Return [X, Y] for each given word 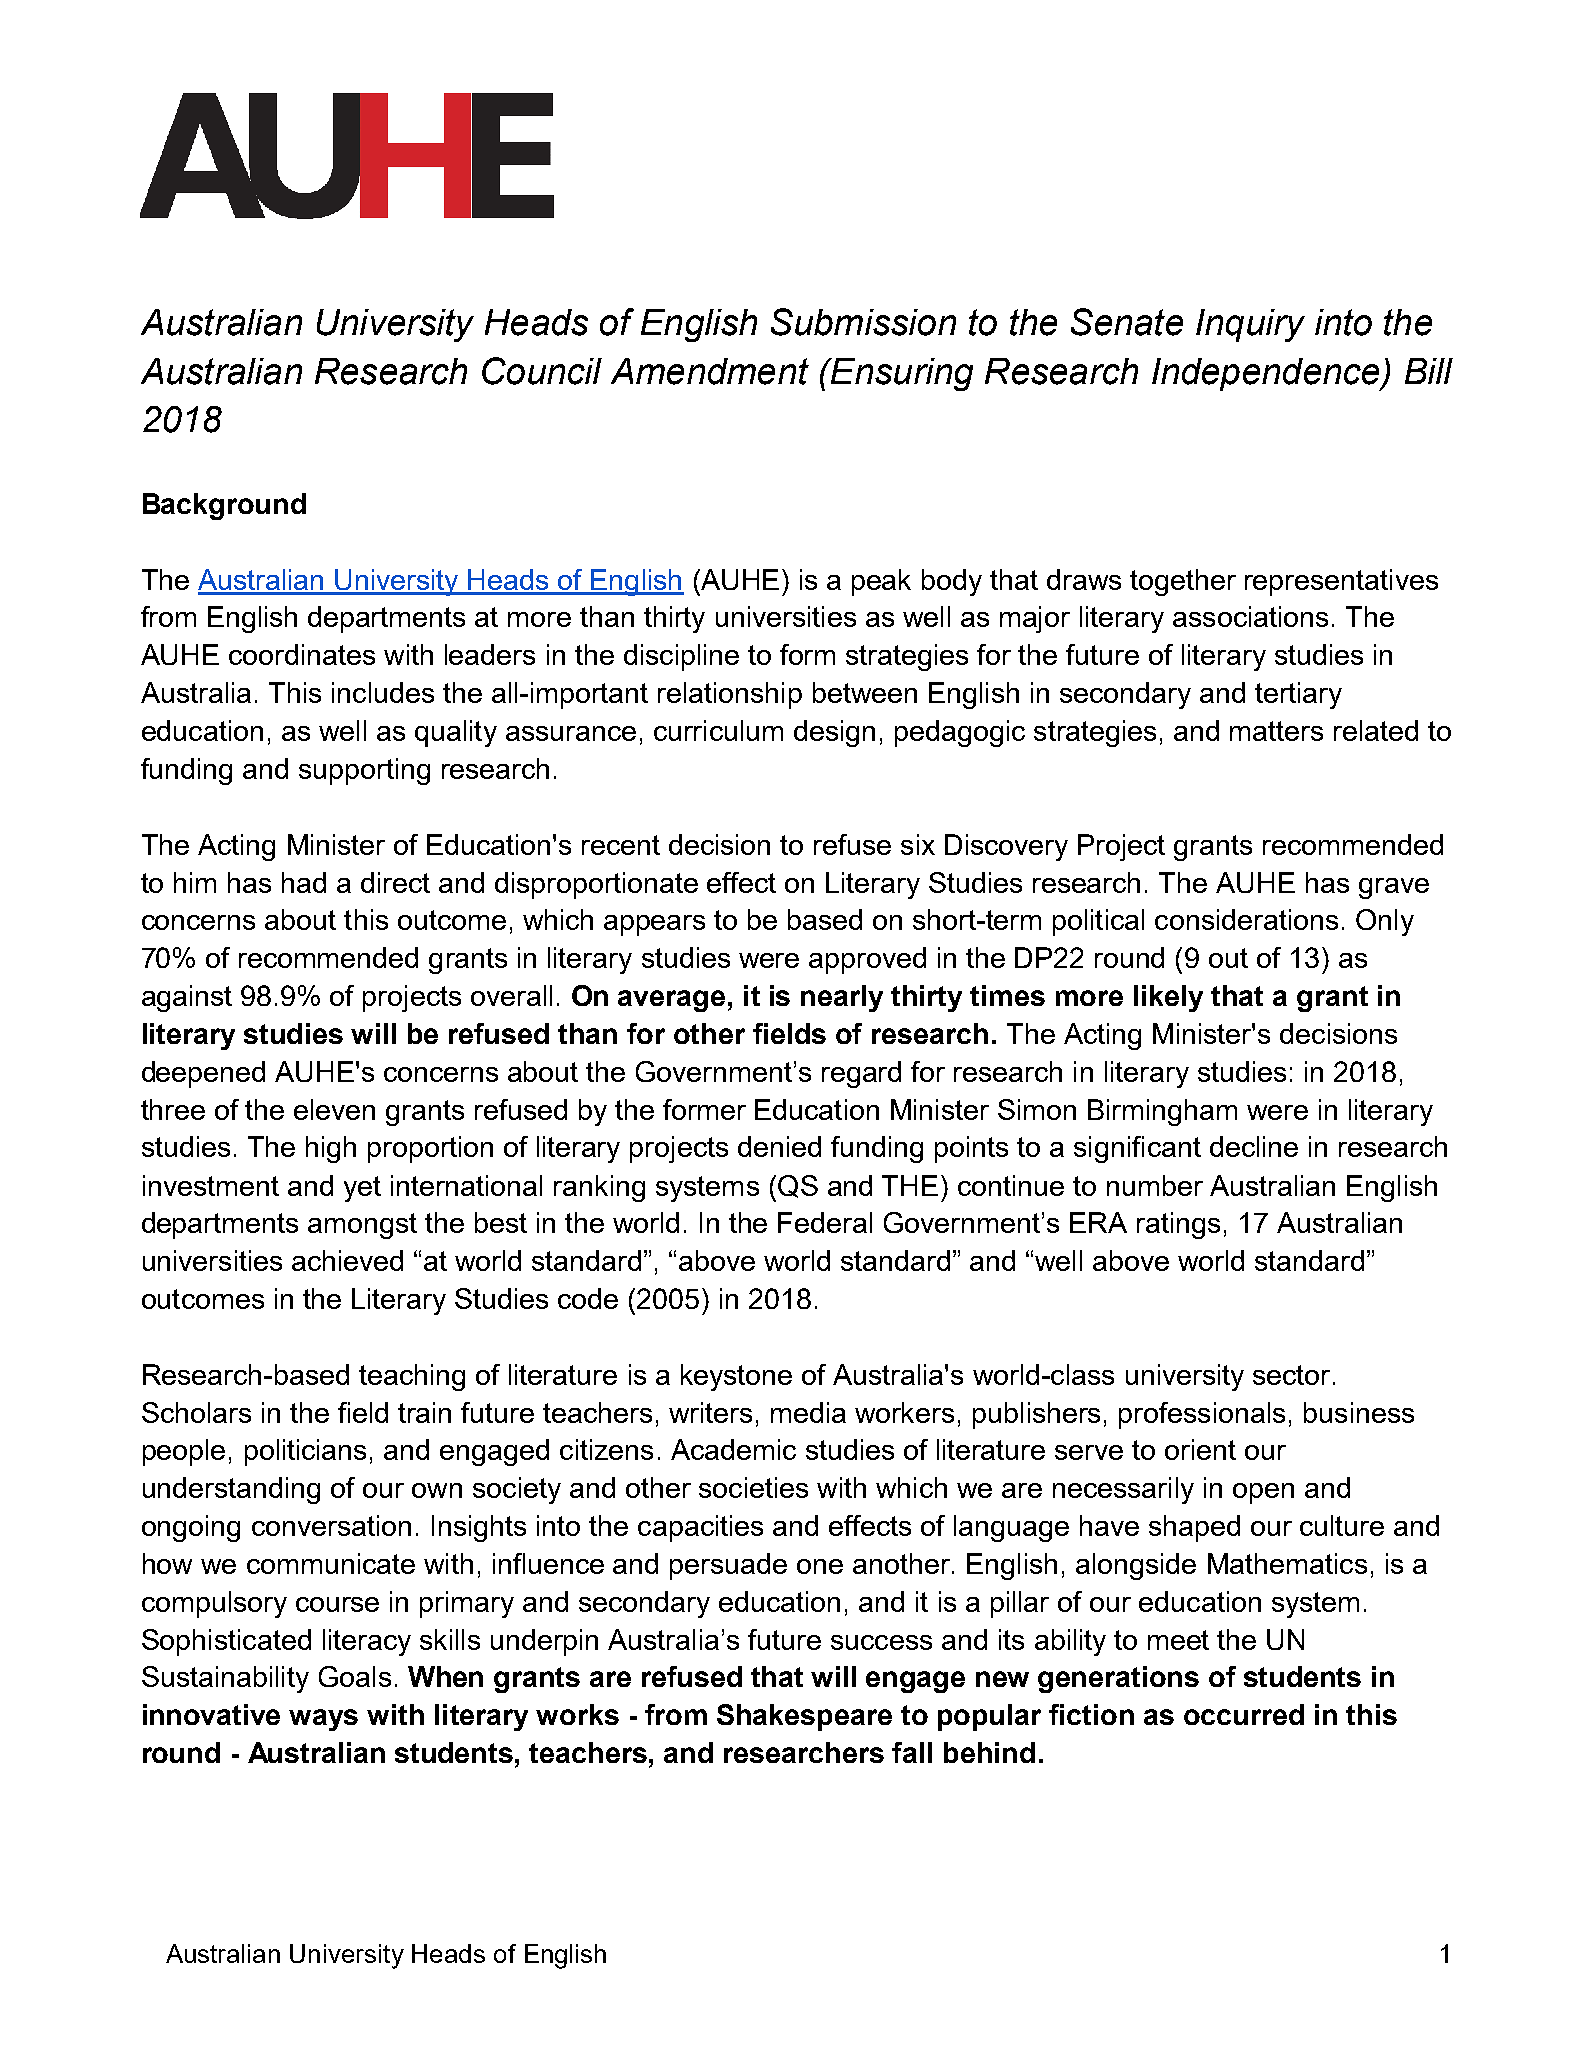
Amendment [710, 371]
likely [1168, 998]
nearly [842, 998]
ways [323, 1720]
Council [542, 371]
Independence [1267, 374]
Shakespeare [804, 1717]
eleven [334, 1109]
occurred [1244, 1714]
